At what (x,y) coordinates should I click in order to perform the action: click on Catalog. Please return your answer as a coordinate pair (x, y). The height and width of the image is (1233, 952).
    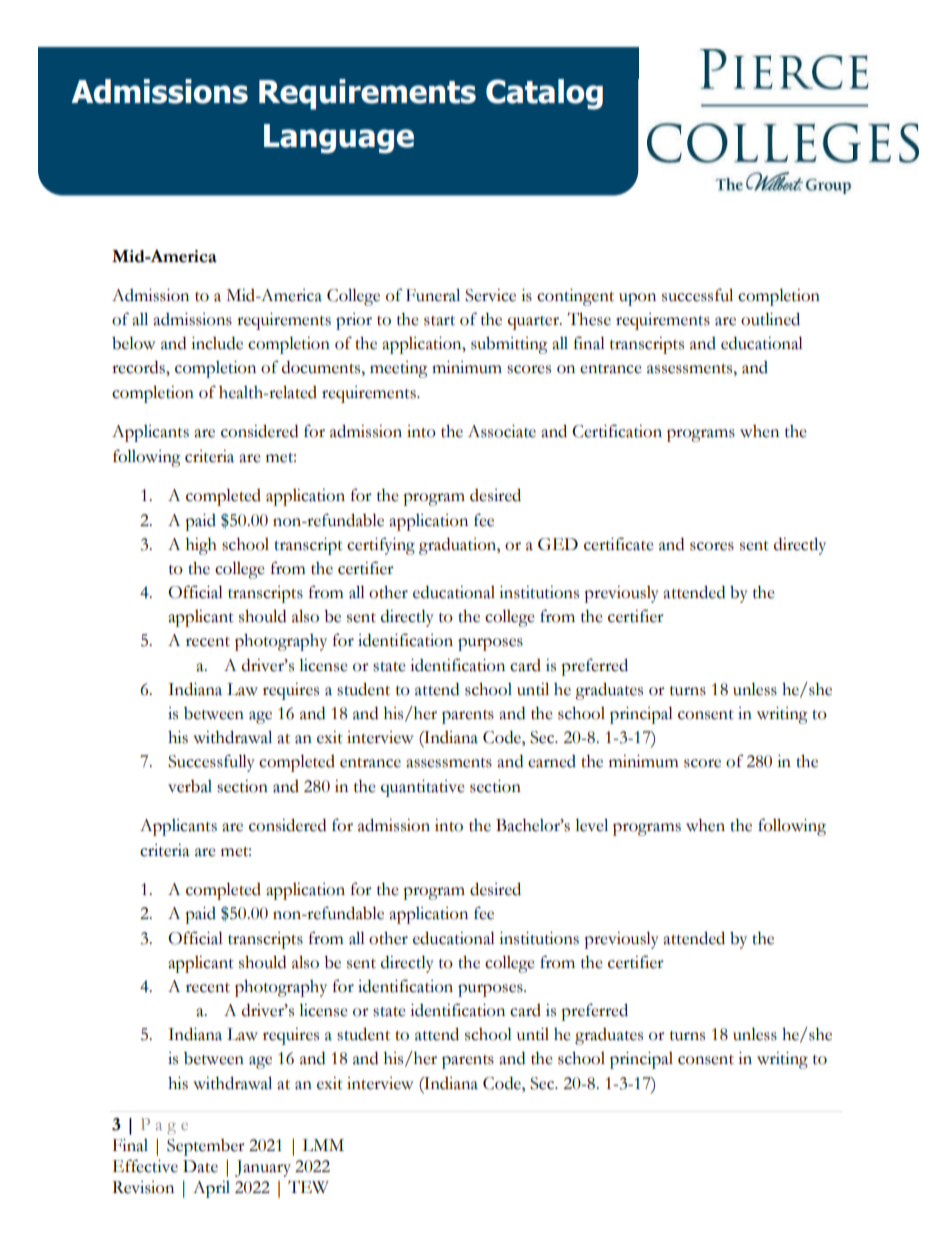
    Looking at the image, I should click on (544, 94).
